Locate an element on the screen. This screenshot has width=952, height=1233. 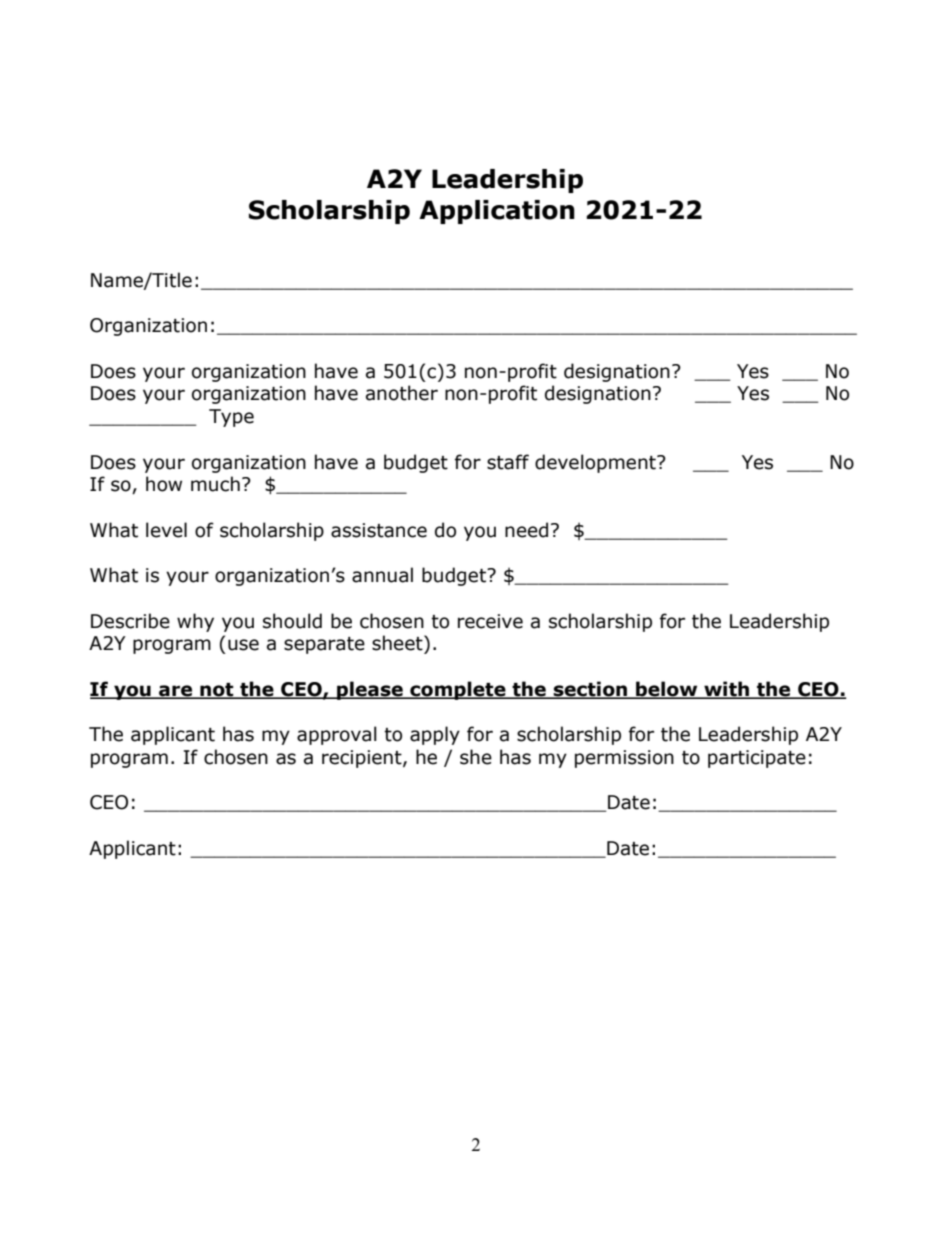
development is located at coordinates (596, 463).
